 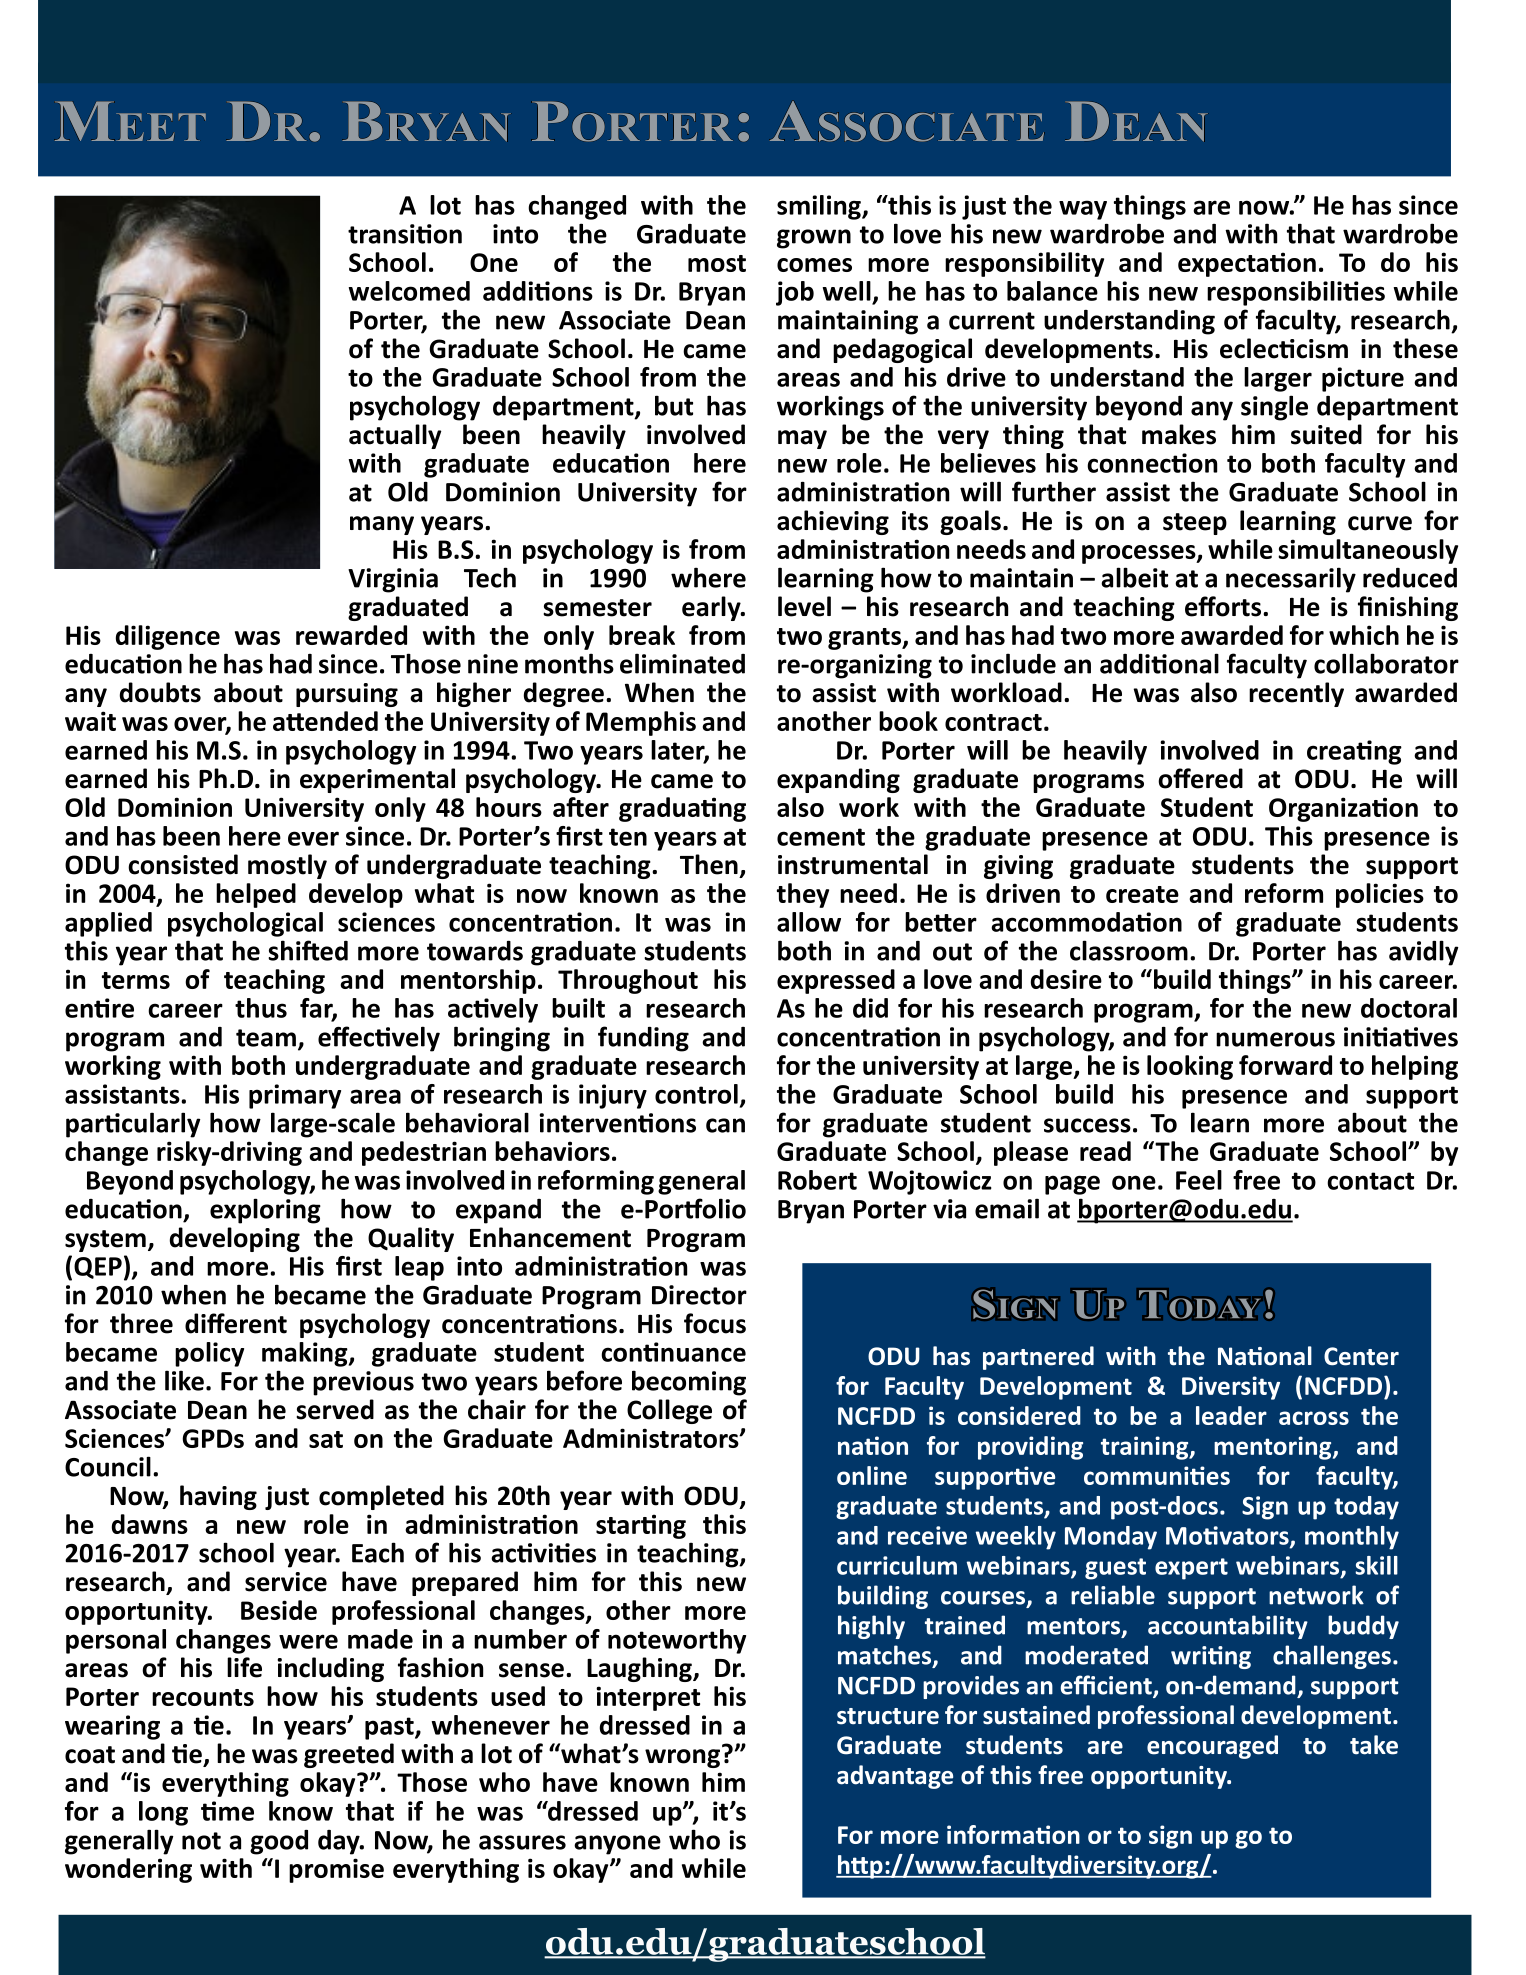 I want to click on different, so click(x=236, y=1323).
